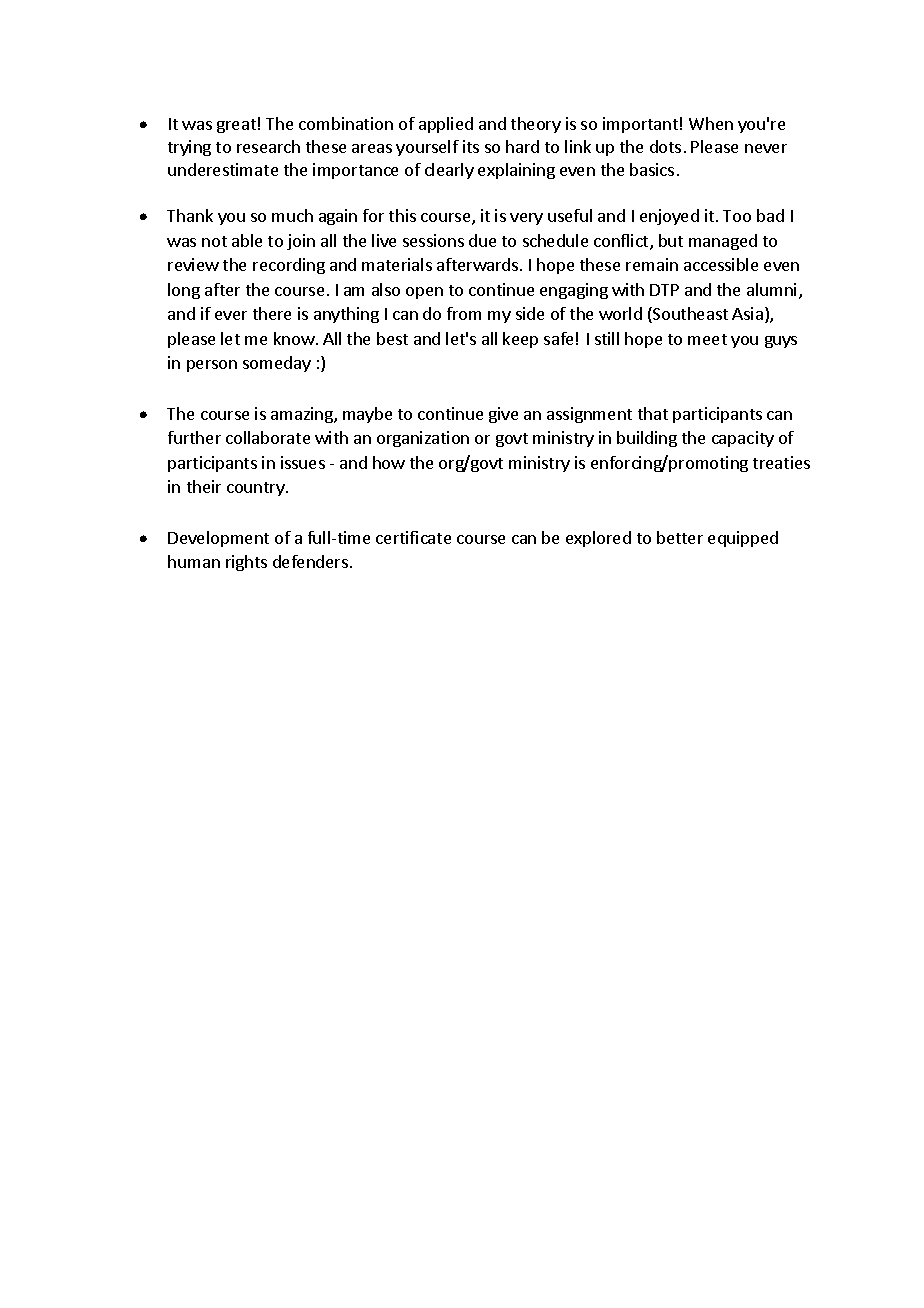 Image resolution: width=924 pixels, height=1308 pixels. What do you see at coordinates (246, 563) in the image?
I see `rights` at bounding box center [246, 563].
